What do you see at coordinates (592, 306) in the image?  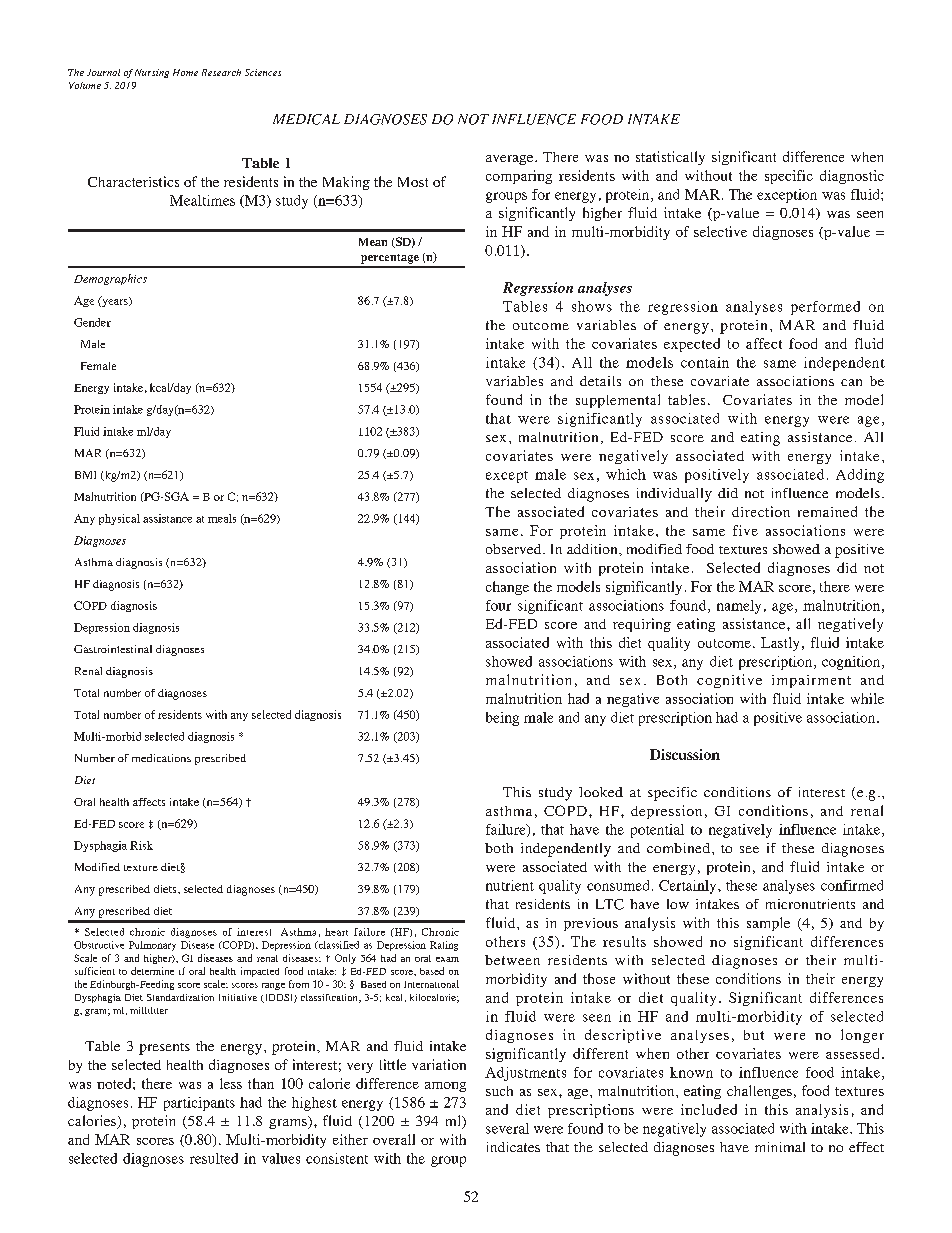 I see `shows` at bounding box center [592, 306].
